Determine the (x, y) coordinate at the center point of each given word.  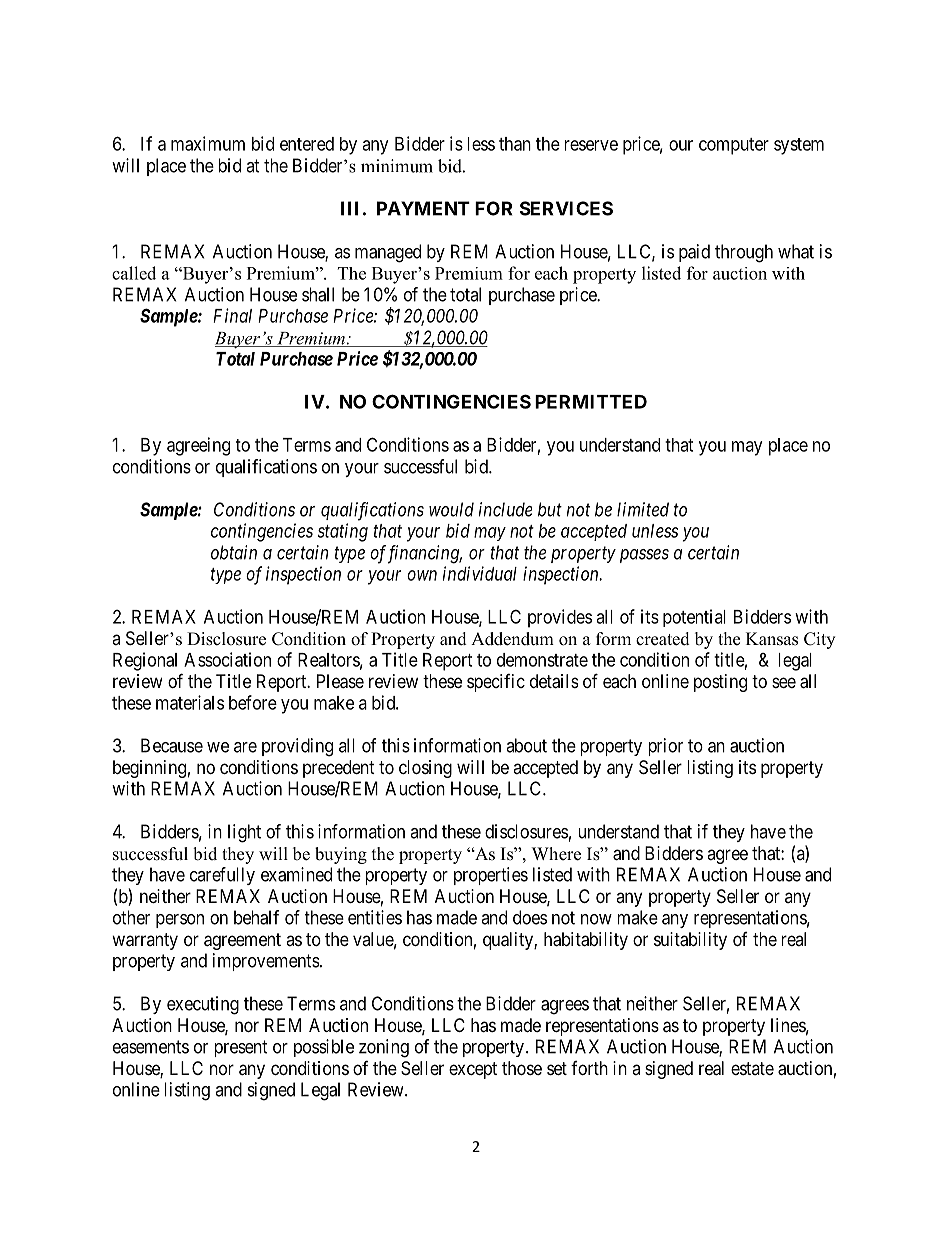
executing (203, 1005)
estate (752, 1068)
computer (734, 146)
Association (227, 659)
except (473, 1070)
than (515, 144)
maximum (208, 143)
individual (480, 573)
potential (694, 618)
